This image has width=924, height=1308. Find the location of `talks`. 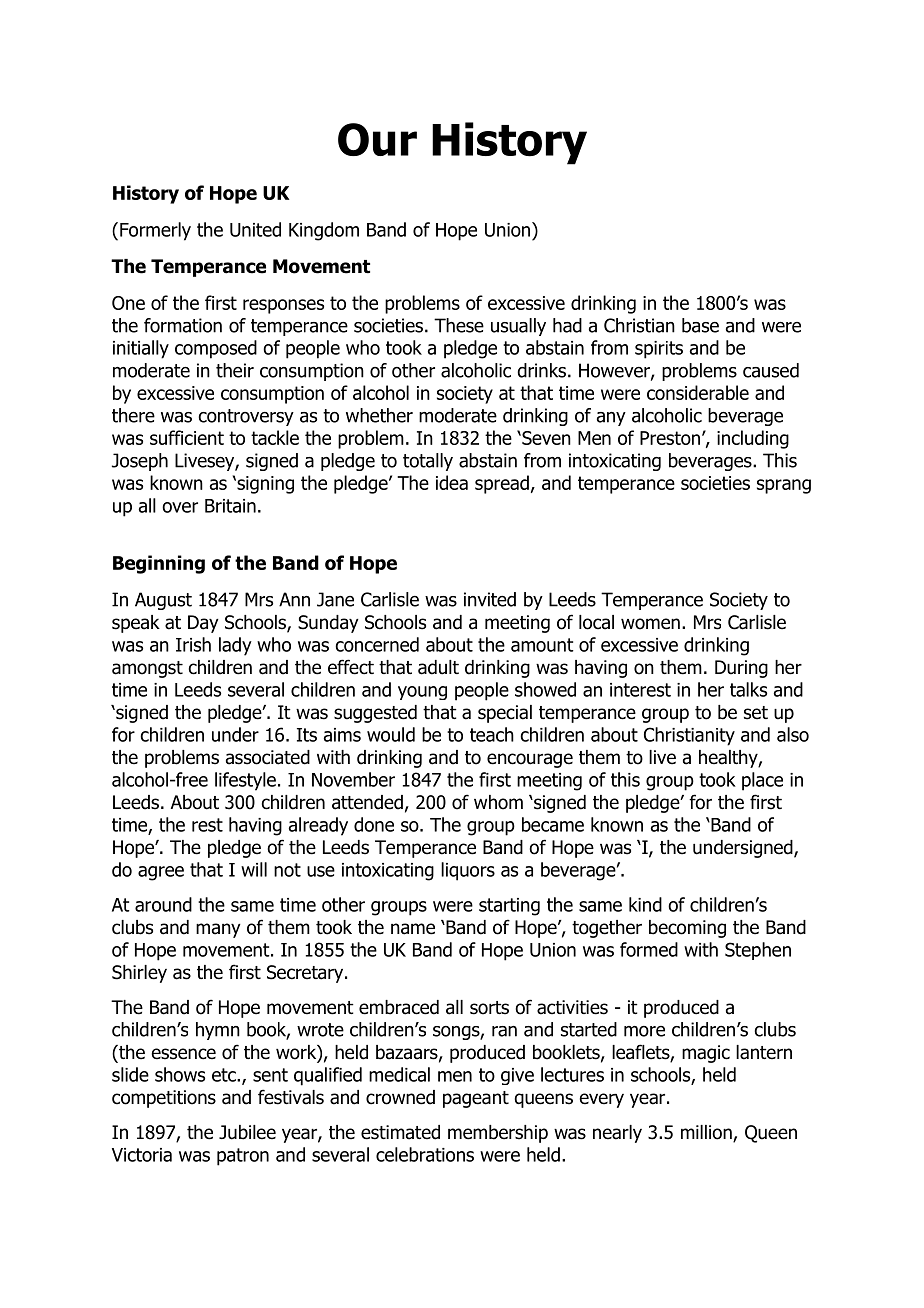

talks is located at coordinates (748, 689).
